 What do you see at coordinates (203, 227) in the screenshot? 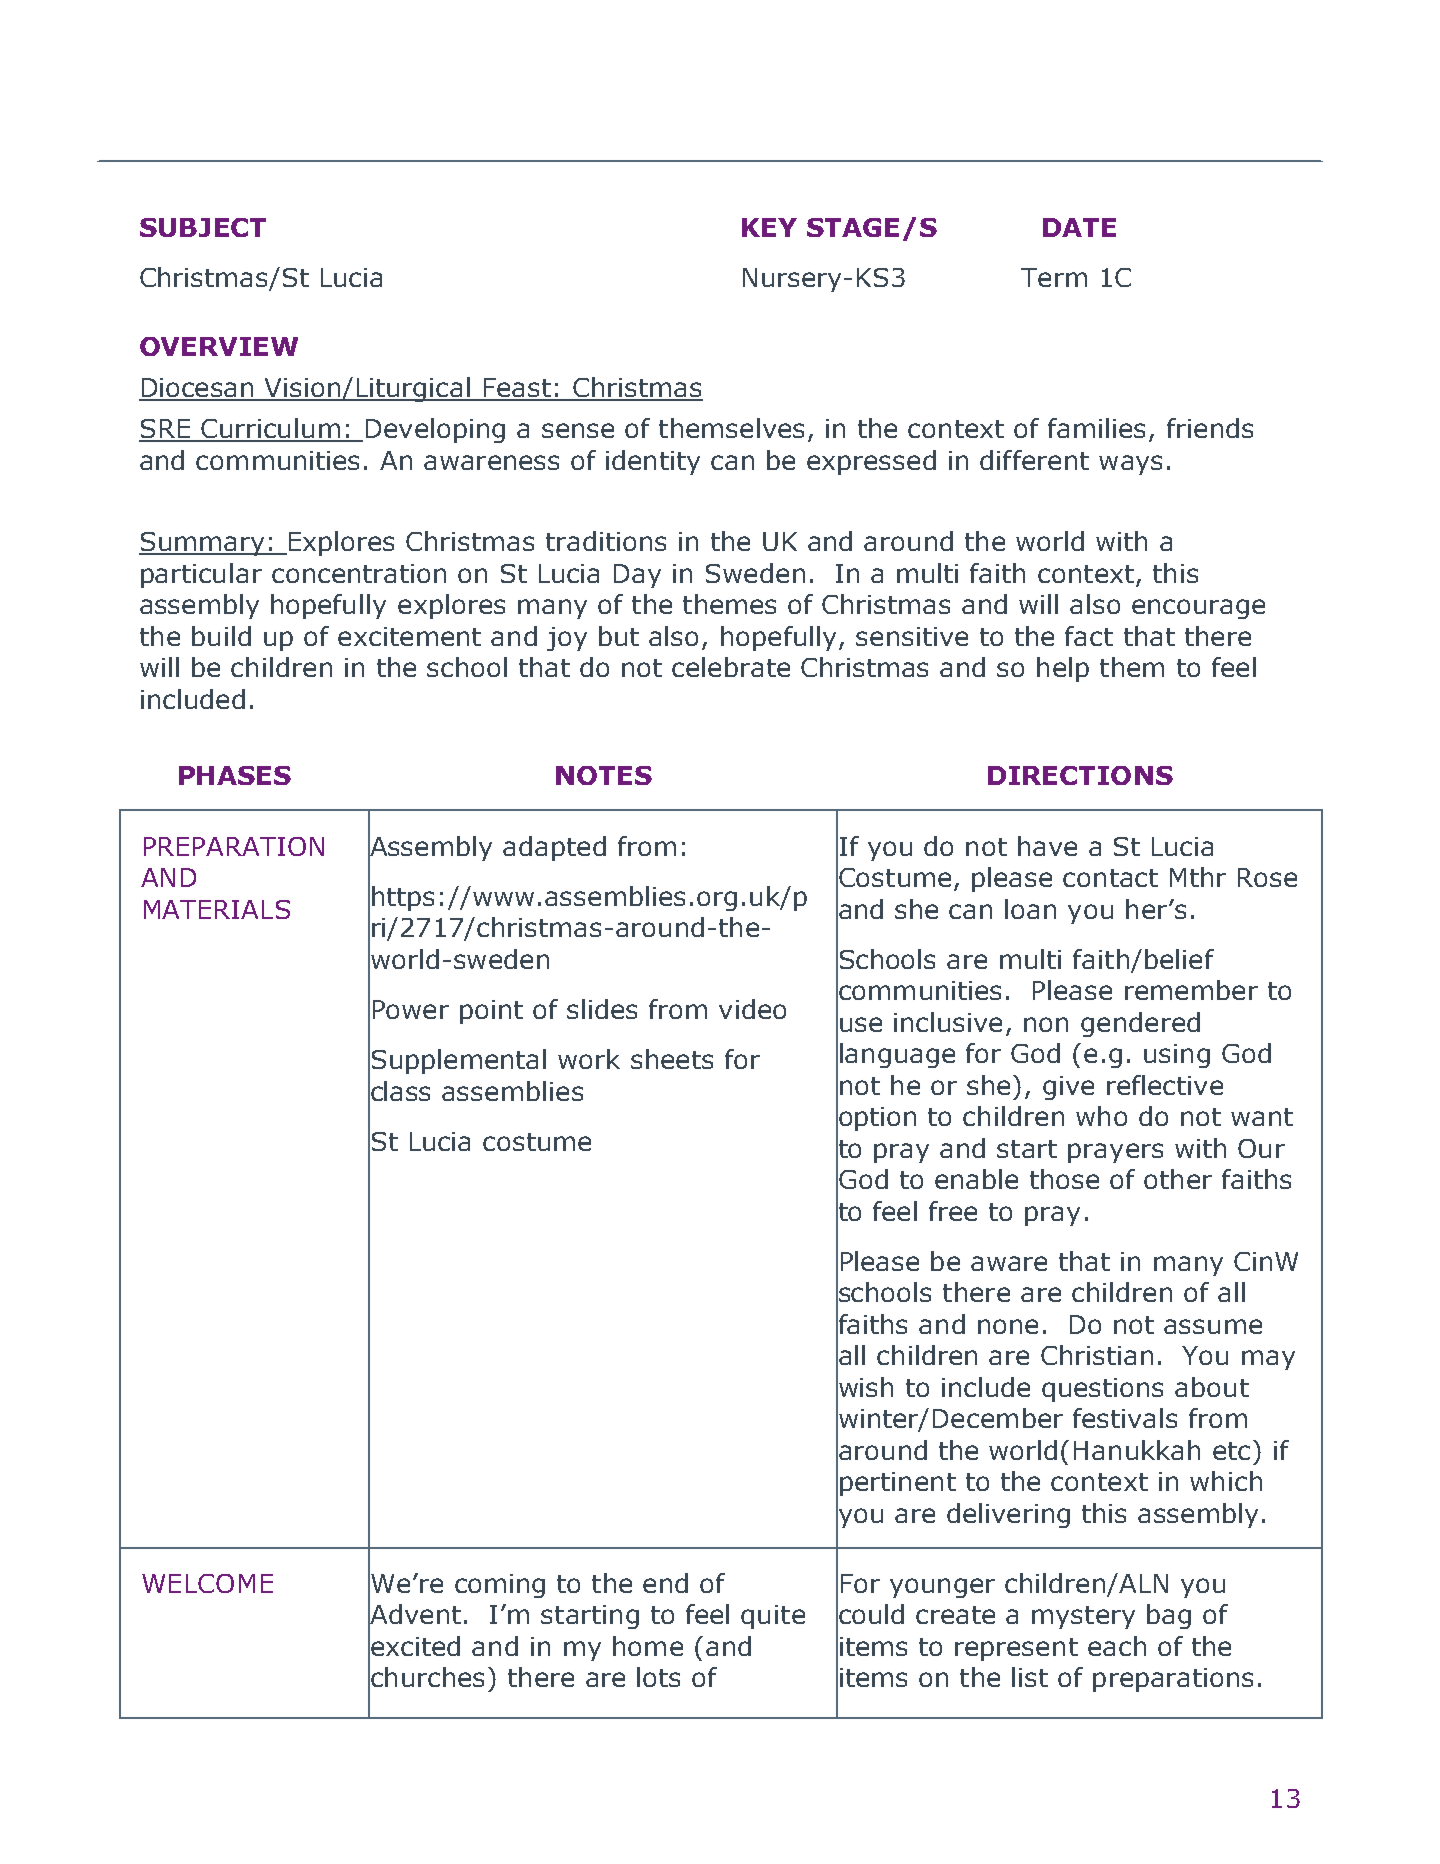
I see `SUBJECT` at bounding box center [203, 227].
